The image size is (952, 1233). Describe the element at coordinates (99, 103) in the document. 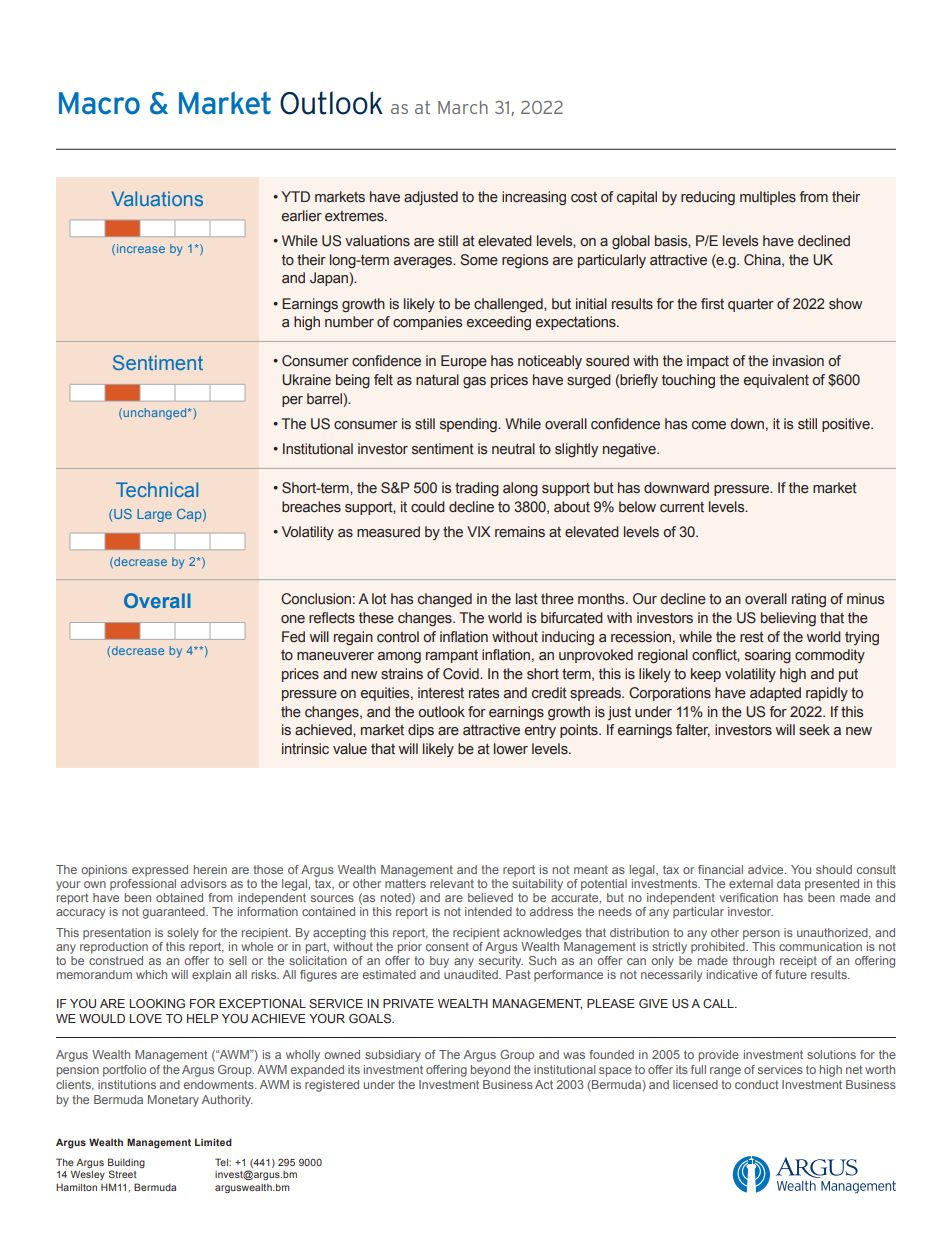

I see `Macro` at that location.
